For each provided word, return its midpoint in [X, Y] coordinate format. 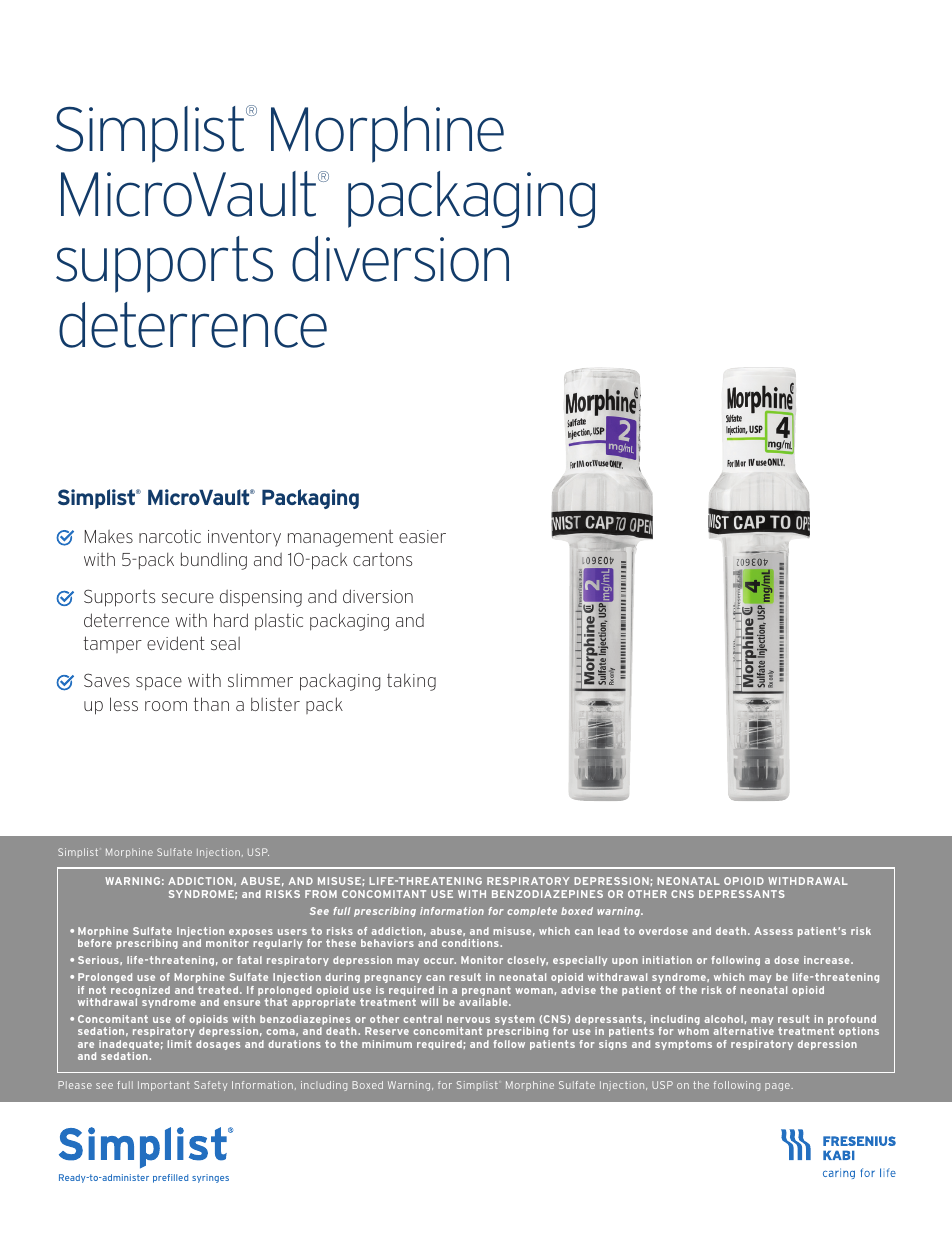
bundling [214, 561]
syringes [210, 1178]
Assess [773, 931]
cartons [382, 559]
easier [422, 536]
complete [532, 912]
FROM [321, 894]
